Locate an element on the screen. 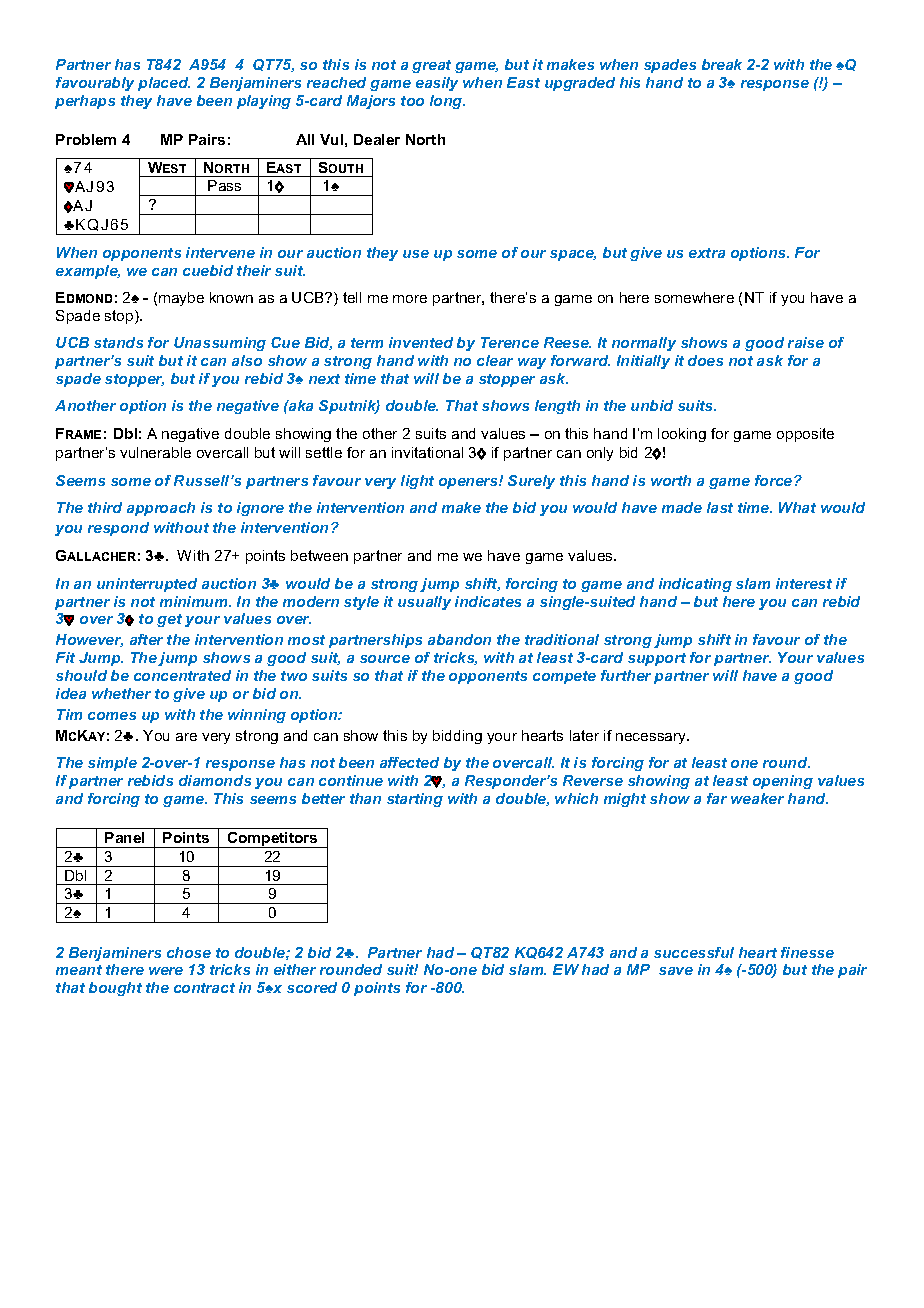 The height and width of the screenshot is (1308, 924). scored is located at coordinates (312, 987).
